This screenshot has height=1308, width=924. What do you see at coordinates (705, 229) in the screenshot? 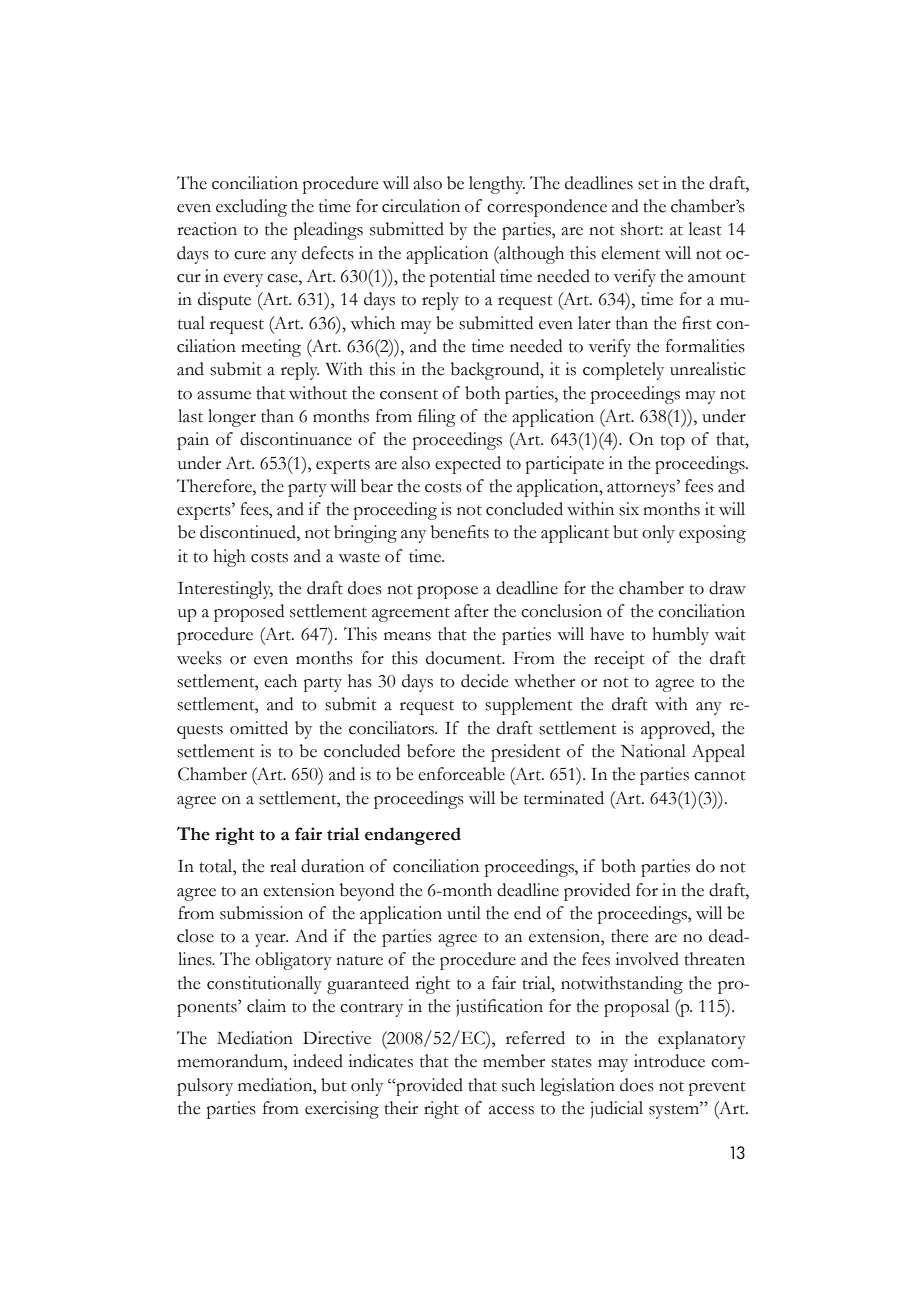
I see `least` at bounding box center [705, 229].
